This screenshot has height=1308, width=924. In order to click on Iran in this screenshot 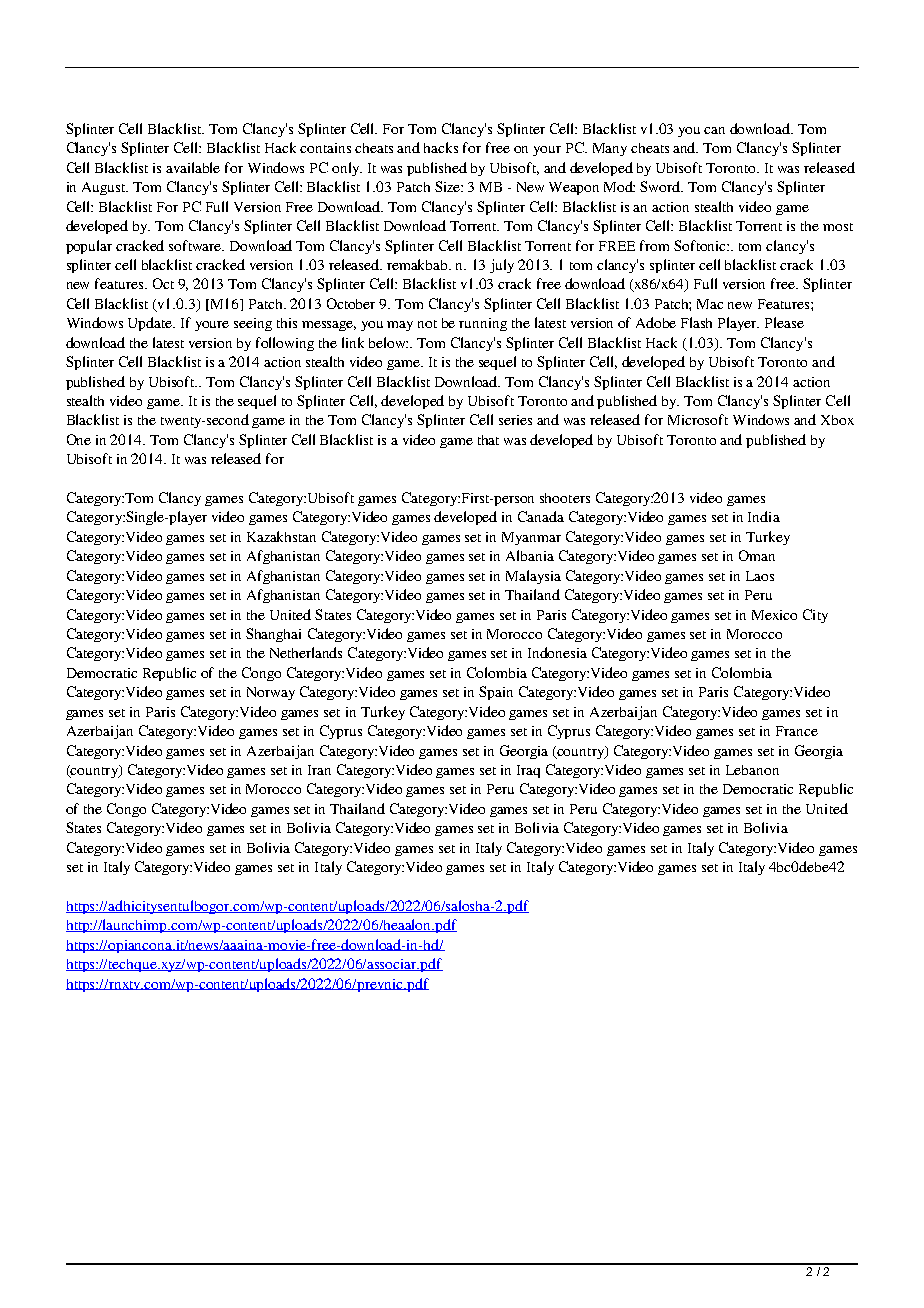, I will do `click(319, 770)`.
